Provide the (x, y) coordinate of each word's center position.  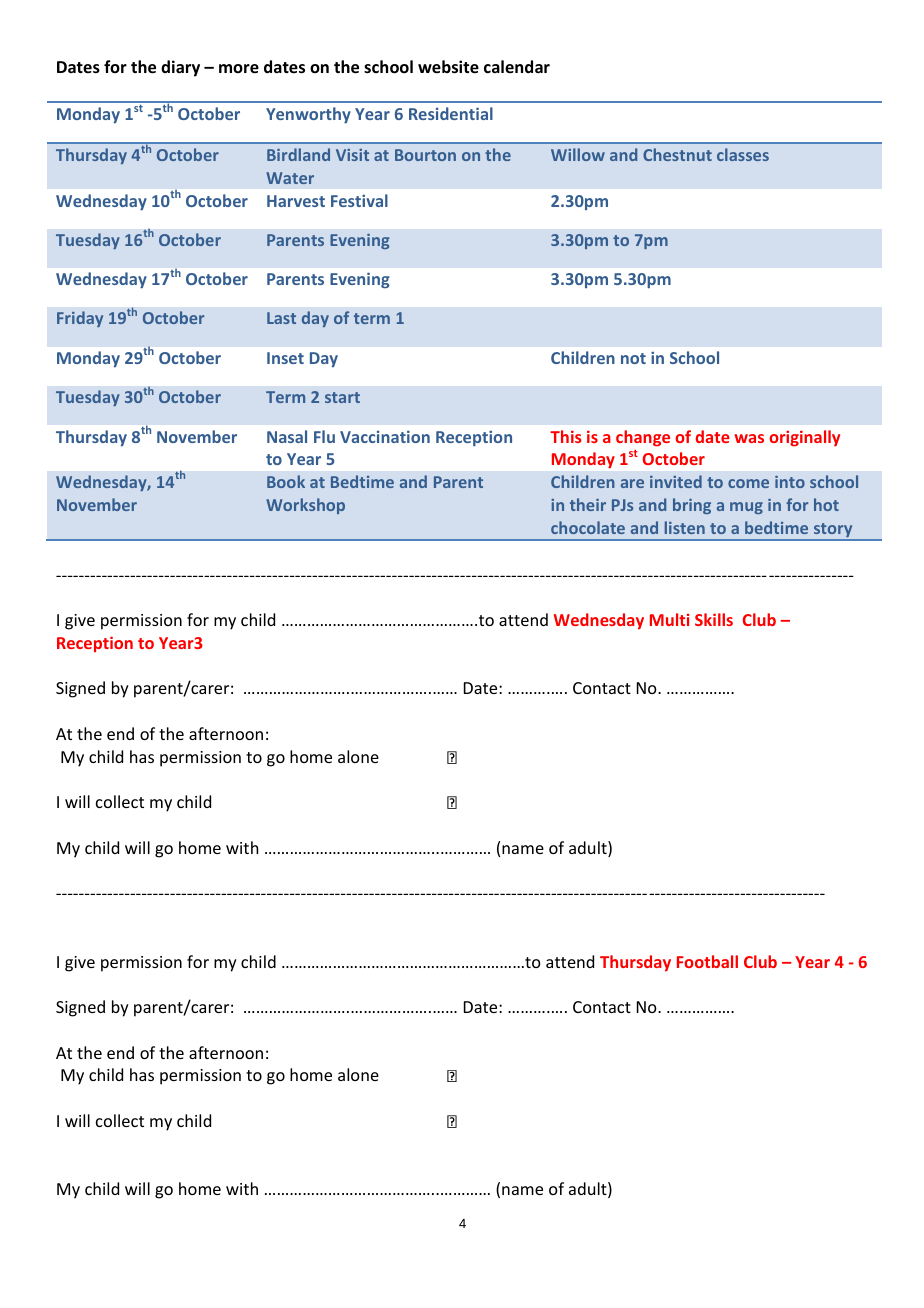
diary (180, 68)
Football (707, 961)
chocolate (588, 527)
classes (743, 154)
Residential (451, 113)
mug (746, 508)
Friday (80, 319)
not (633, 358)
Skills (714, 619)
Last (281, 318)
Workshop (305, 506)
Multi (670, 619)
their (588, 504)
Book (286, 481)
